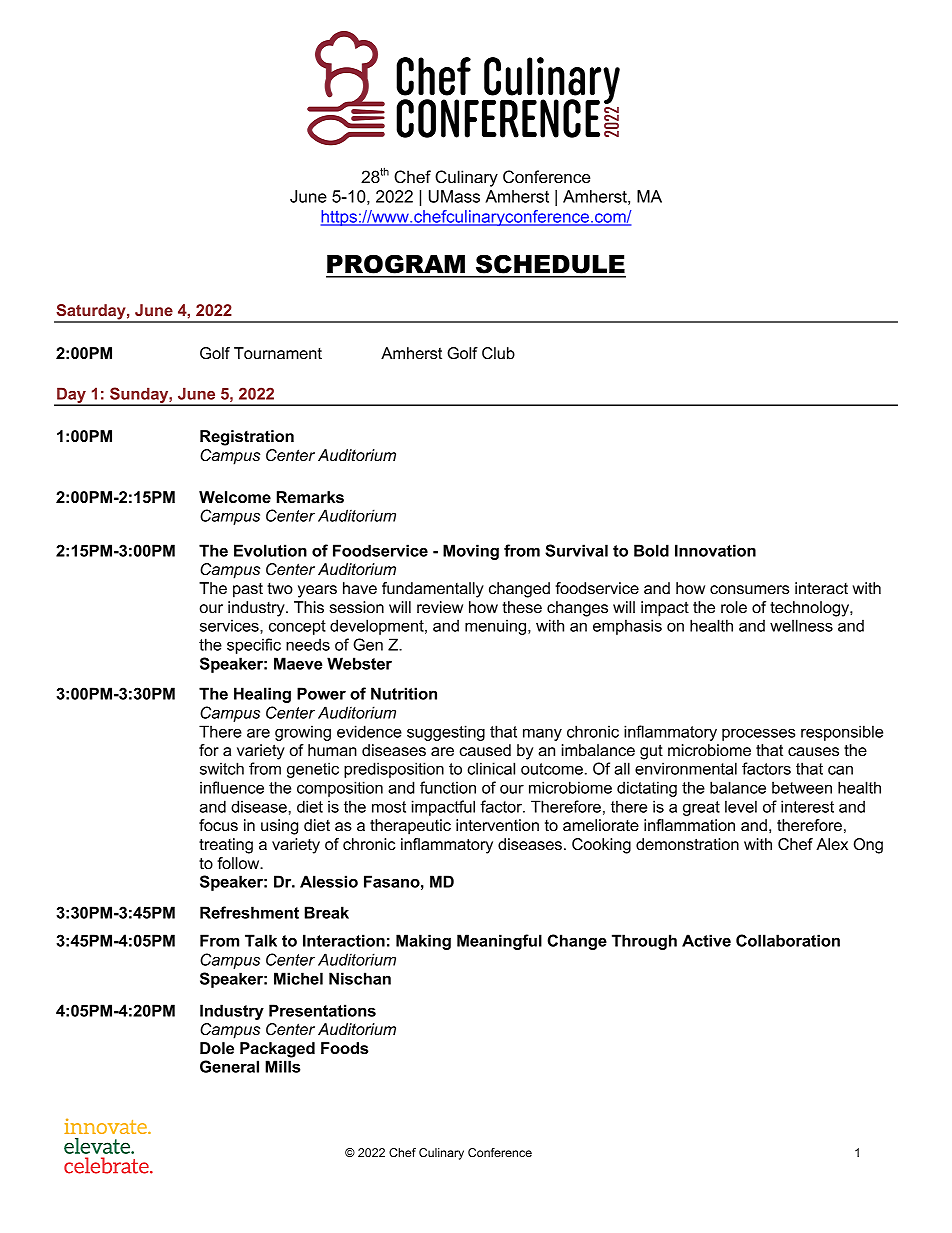  Describe the element at coordinates (277, 1050) in the image. I see `Packaged` at that location.
